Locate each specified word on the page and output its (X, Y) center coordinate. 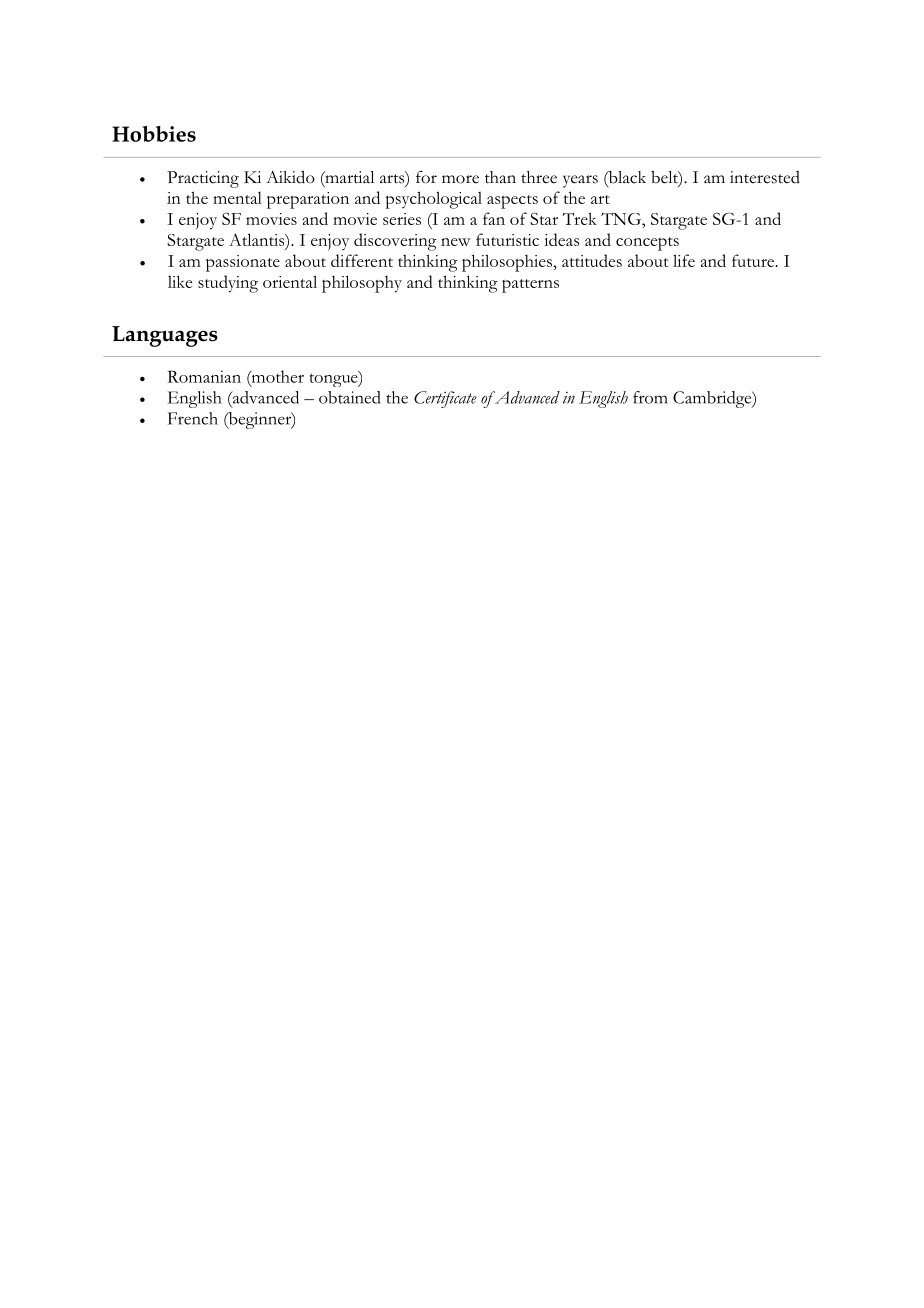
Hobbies (154, 134)
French (193, 418)
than (500, 177)
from (650, 397)
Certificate (445, 399)
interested (765, 177)
